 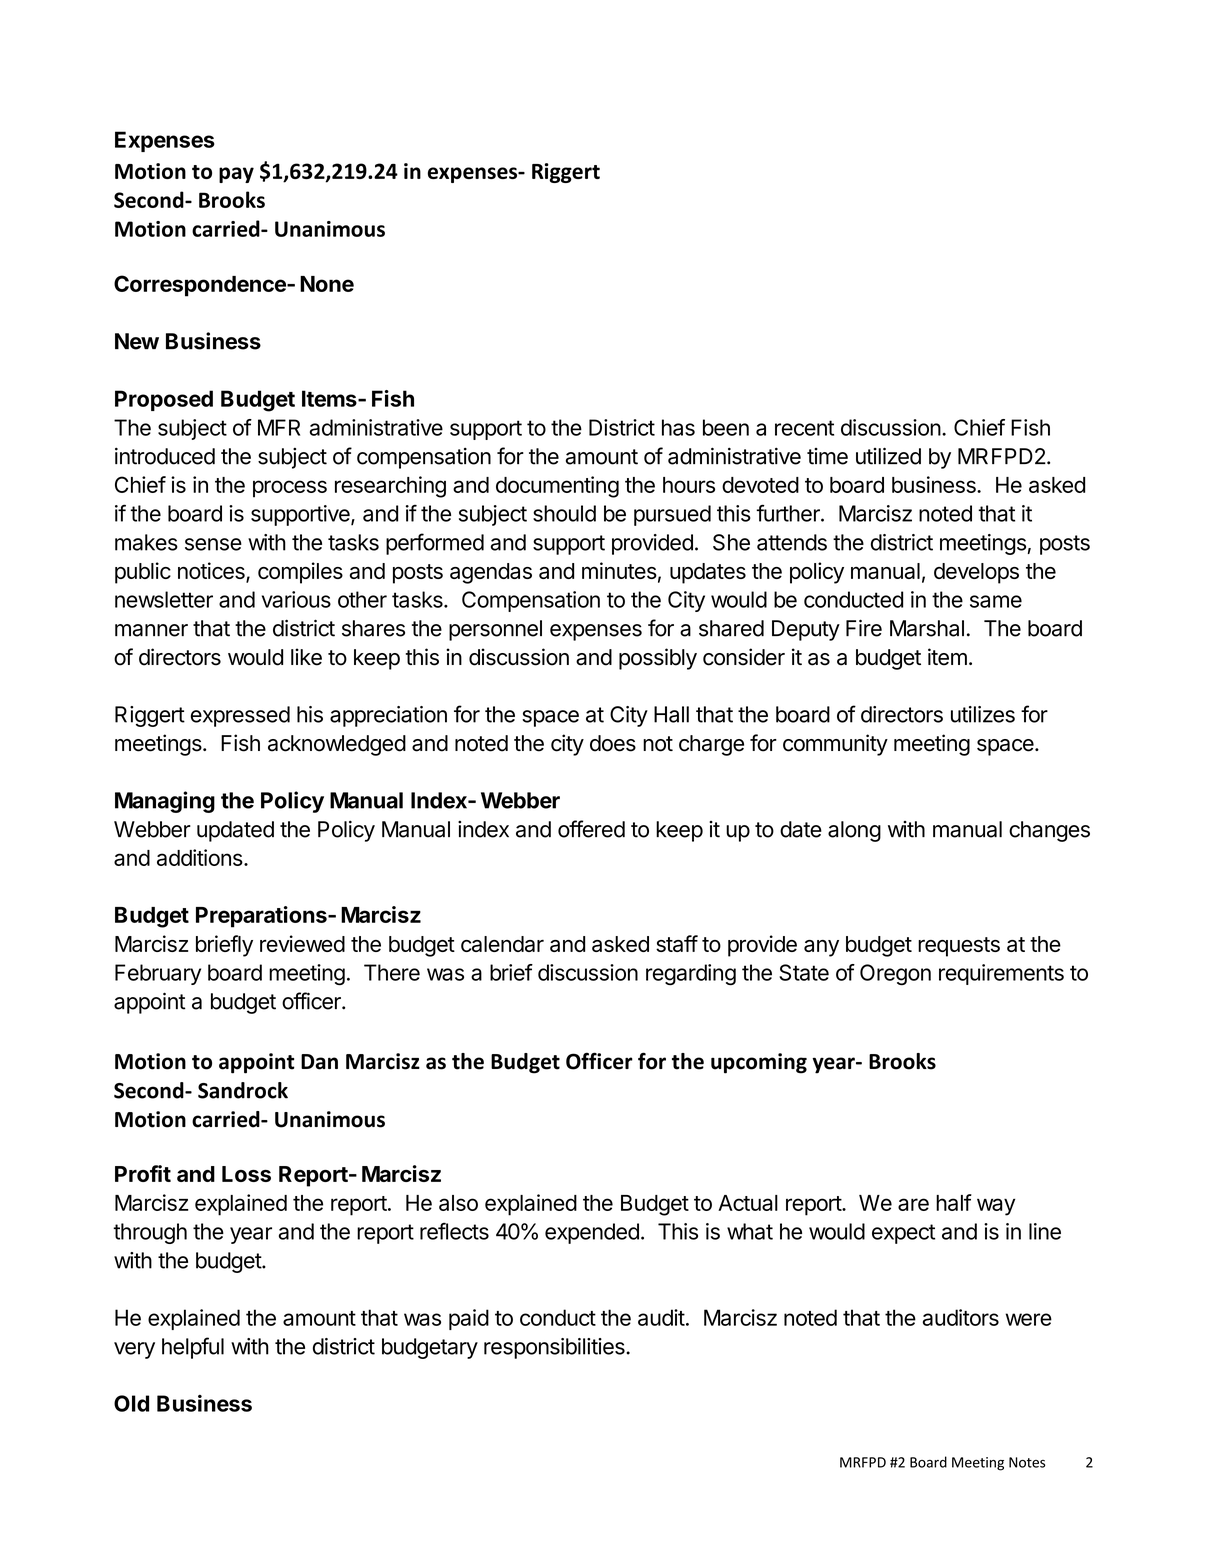 I want to click on along, so click(x=854, y=831).
